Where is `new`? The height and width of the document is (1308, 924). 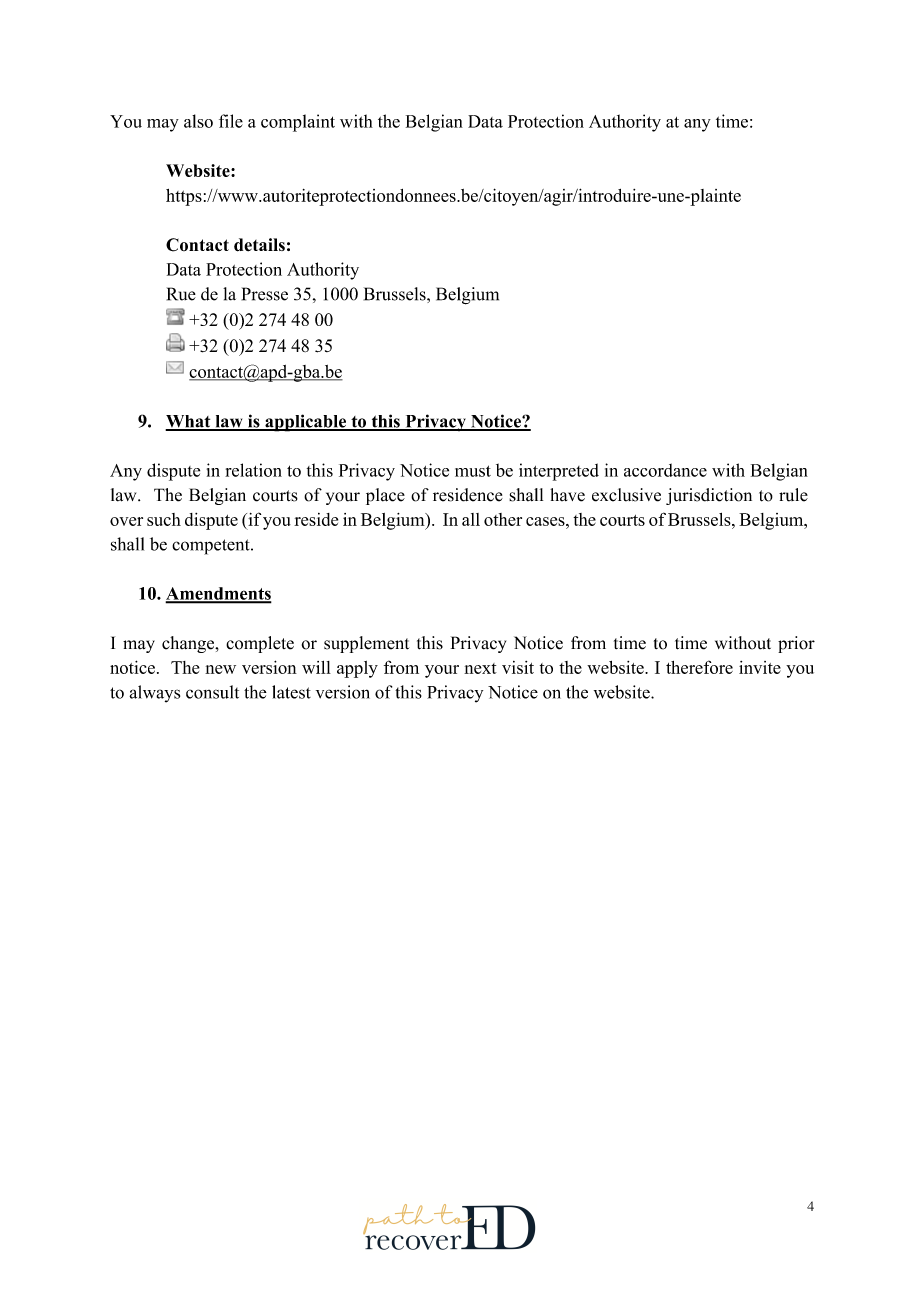 new is located at coordinates (220, 669).
